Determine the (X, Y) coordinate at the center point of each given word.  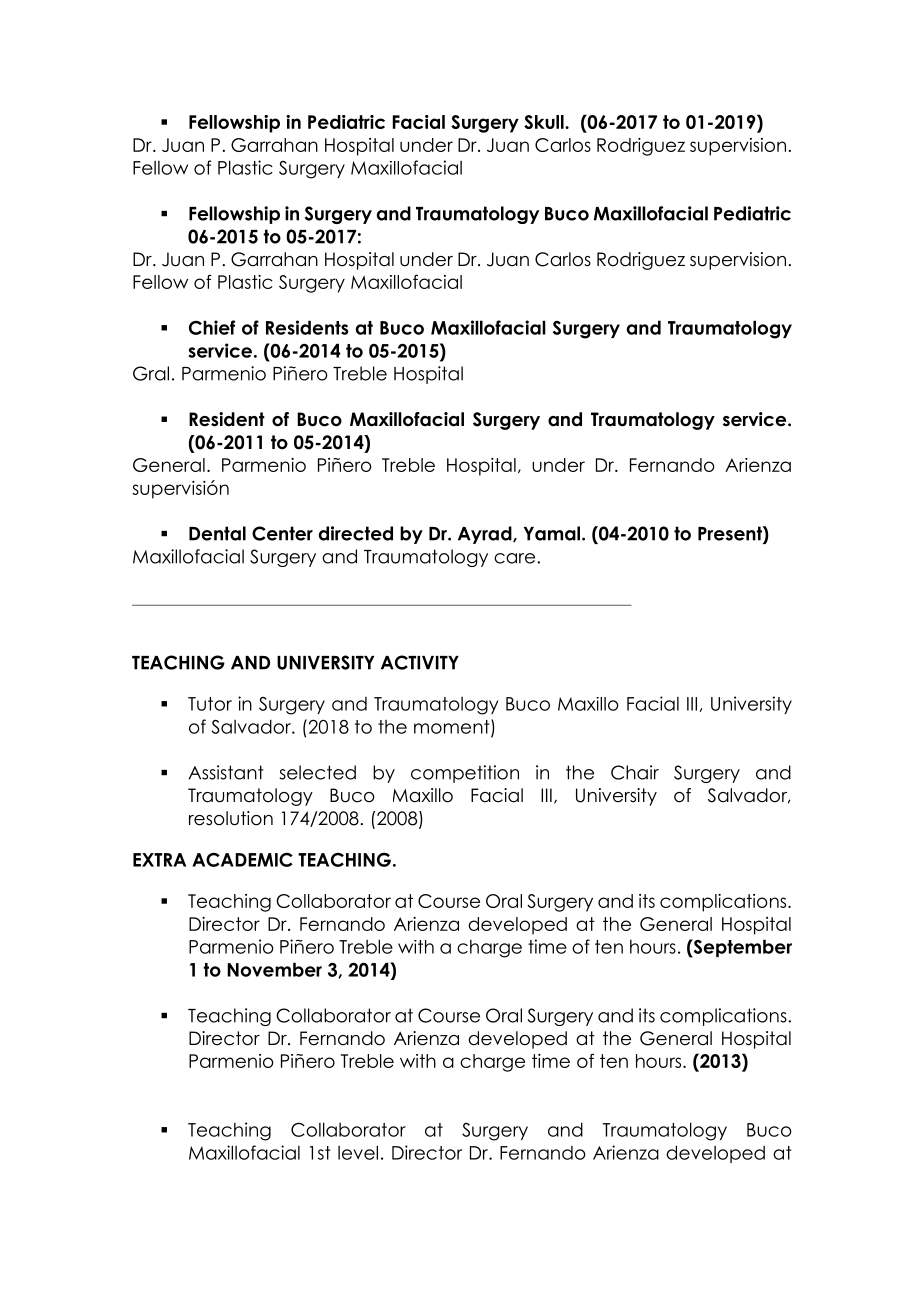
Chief (212, 327)
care (516, 558)
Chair (635, 772)
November (274, 969)
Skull (545, 122)
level (358, 1152)
